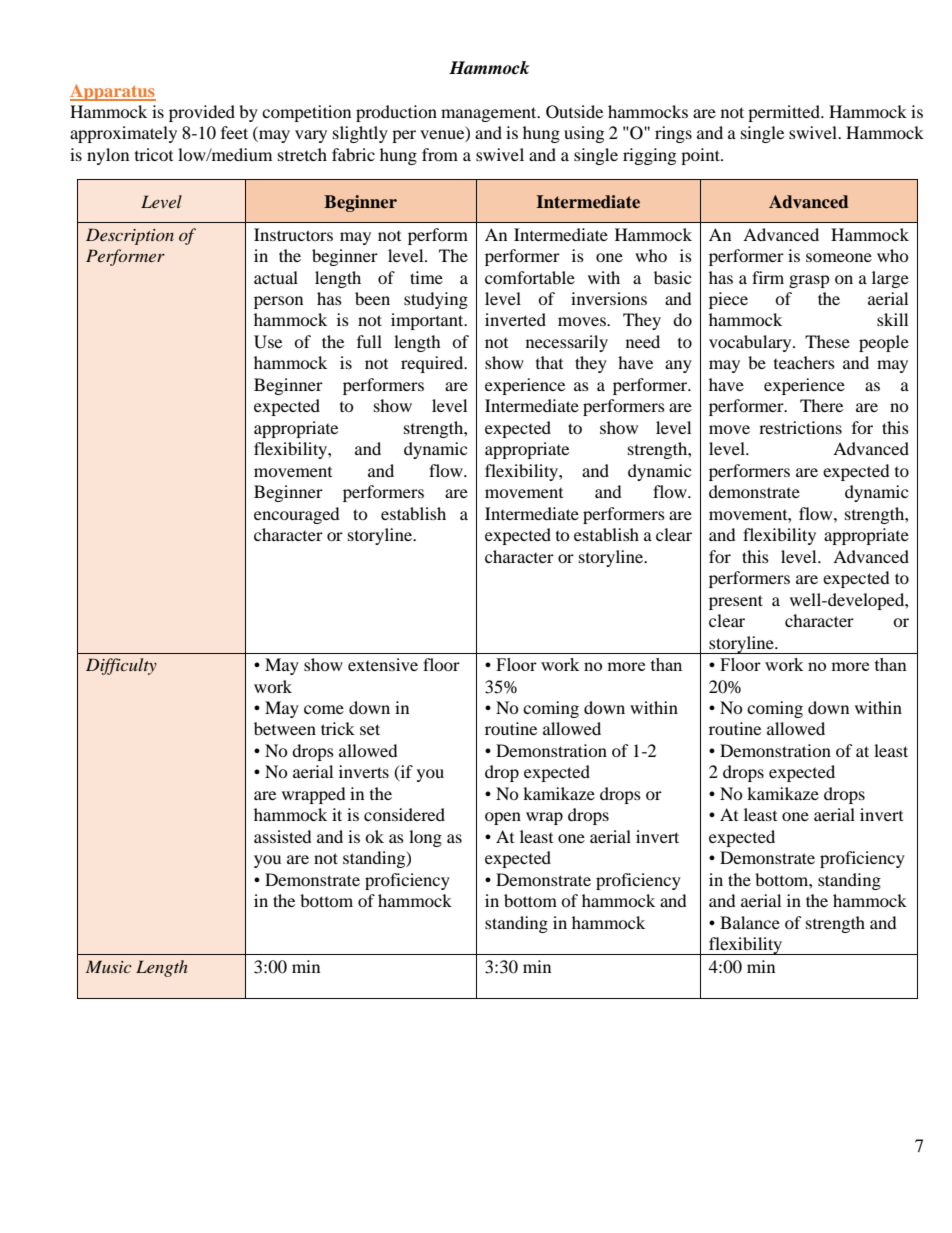 The image size is (952, 1233). I want to click on long, so click(425, 838).
